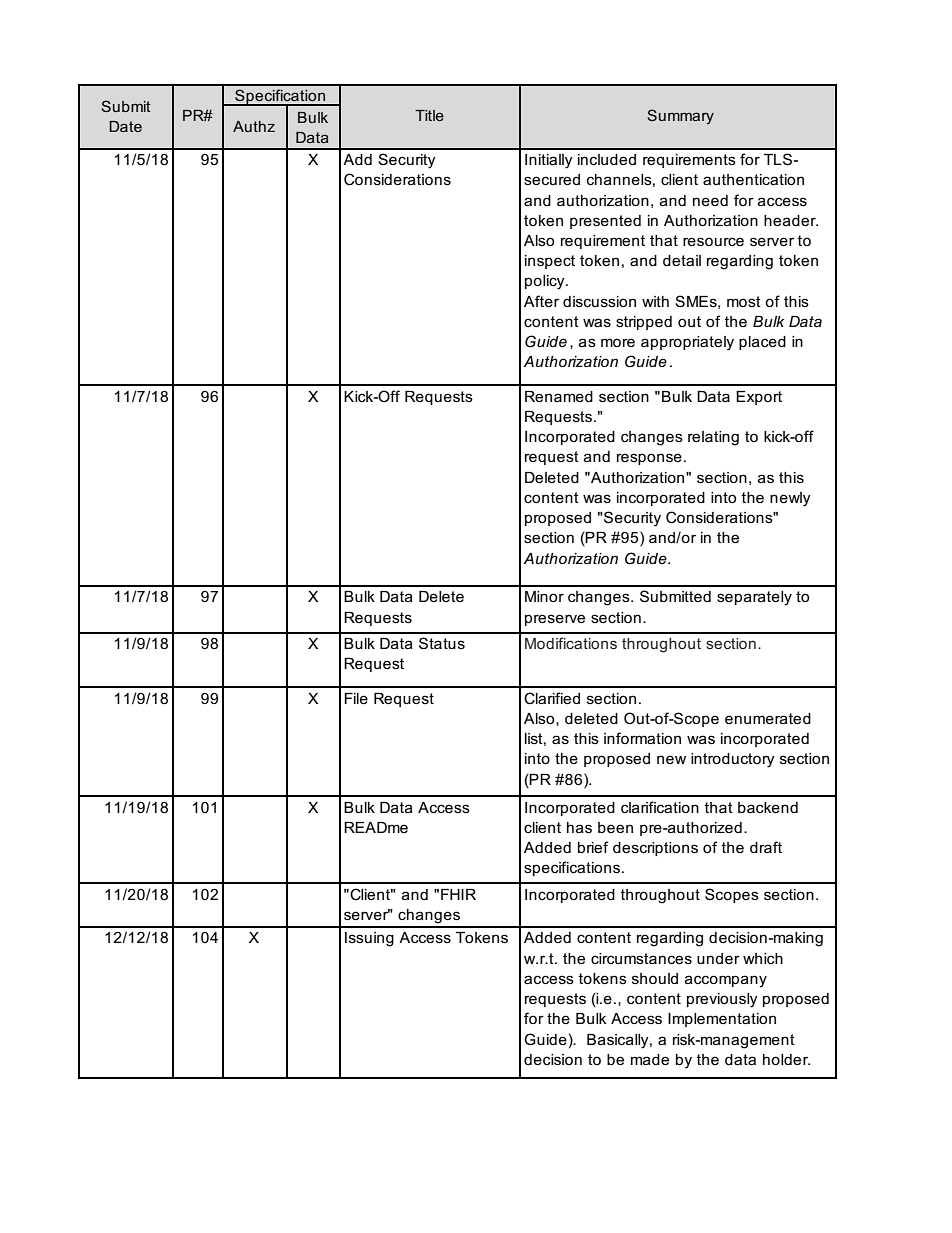  I want to click on Summary, so click(681, 117).
